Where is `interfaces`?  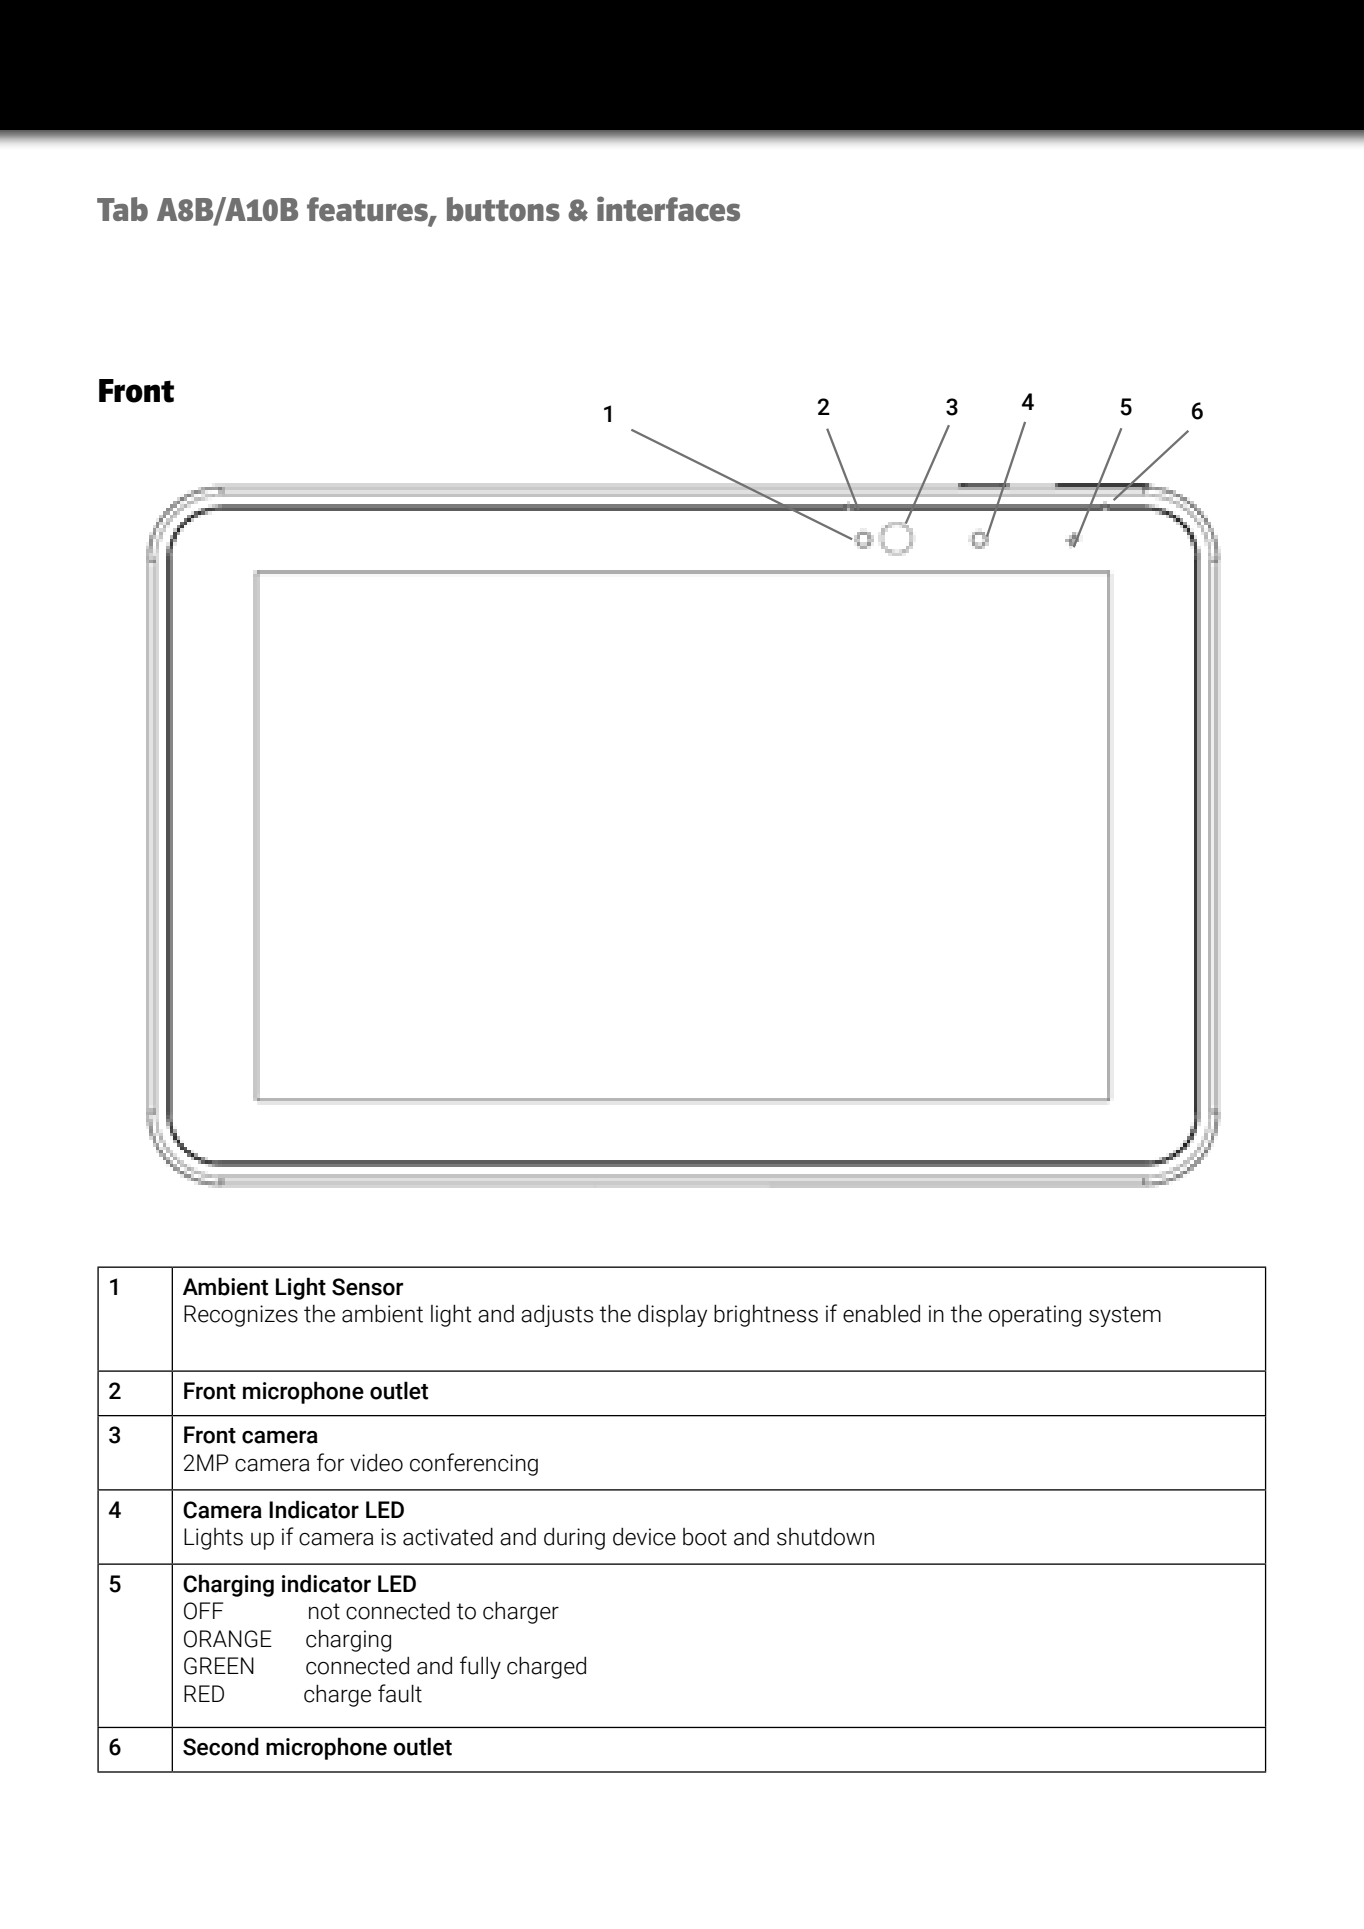
interfaces is located at coordinates (668, 209).
